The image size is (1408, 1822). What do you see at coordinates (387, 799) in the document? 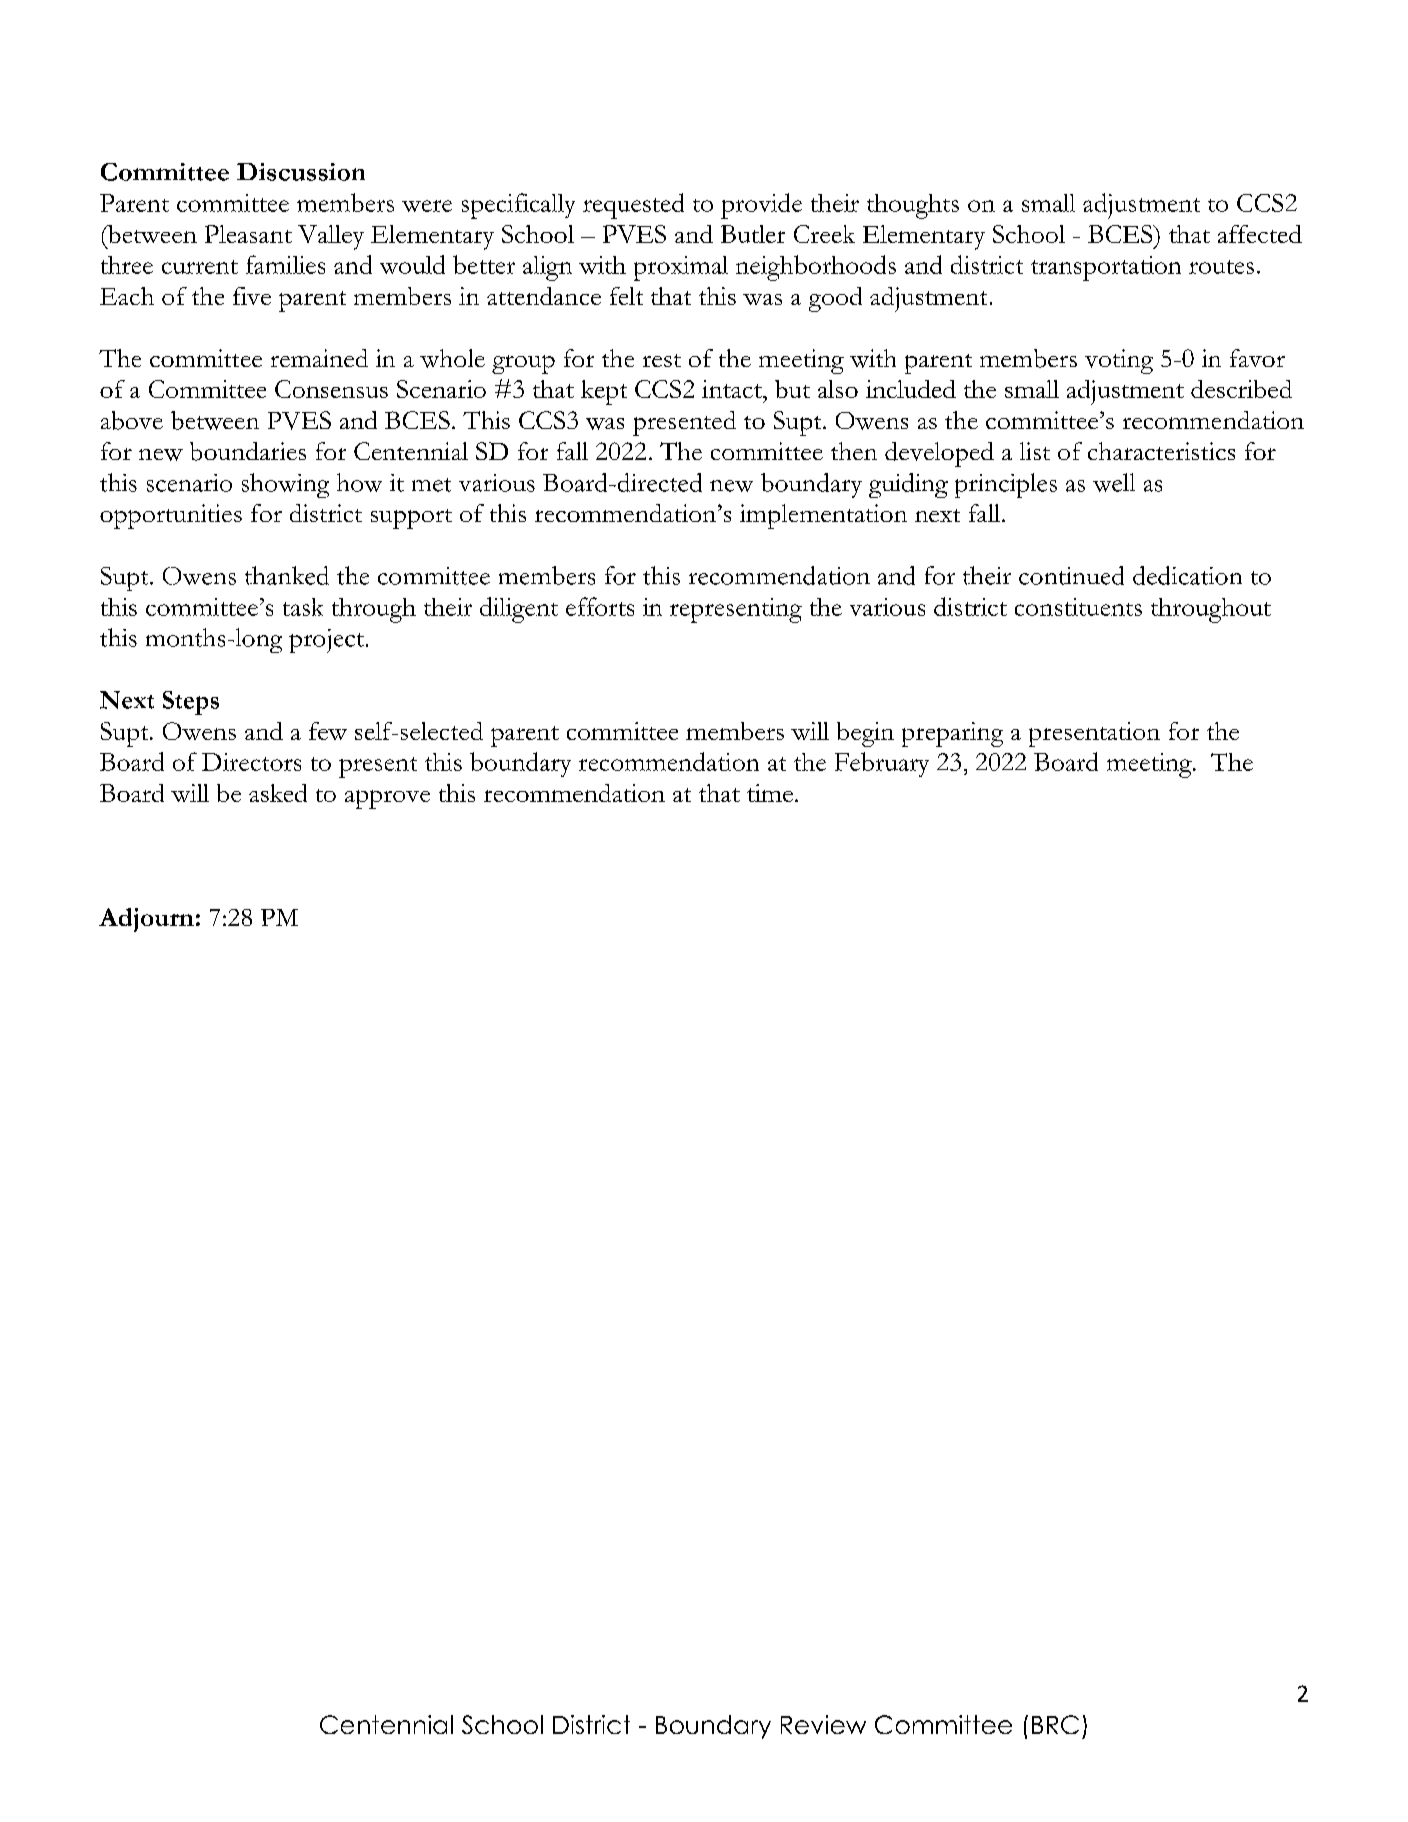
I see `approve` at bounding box center [387, 799].
